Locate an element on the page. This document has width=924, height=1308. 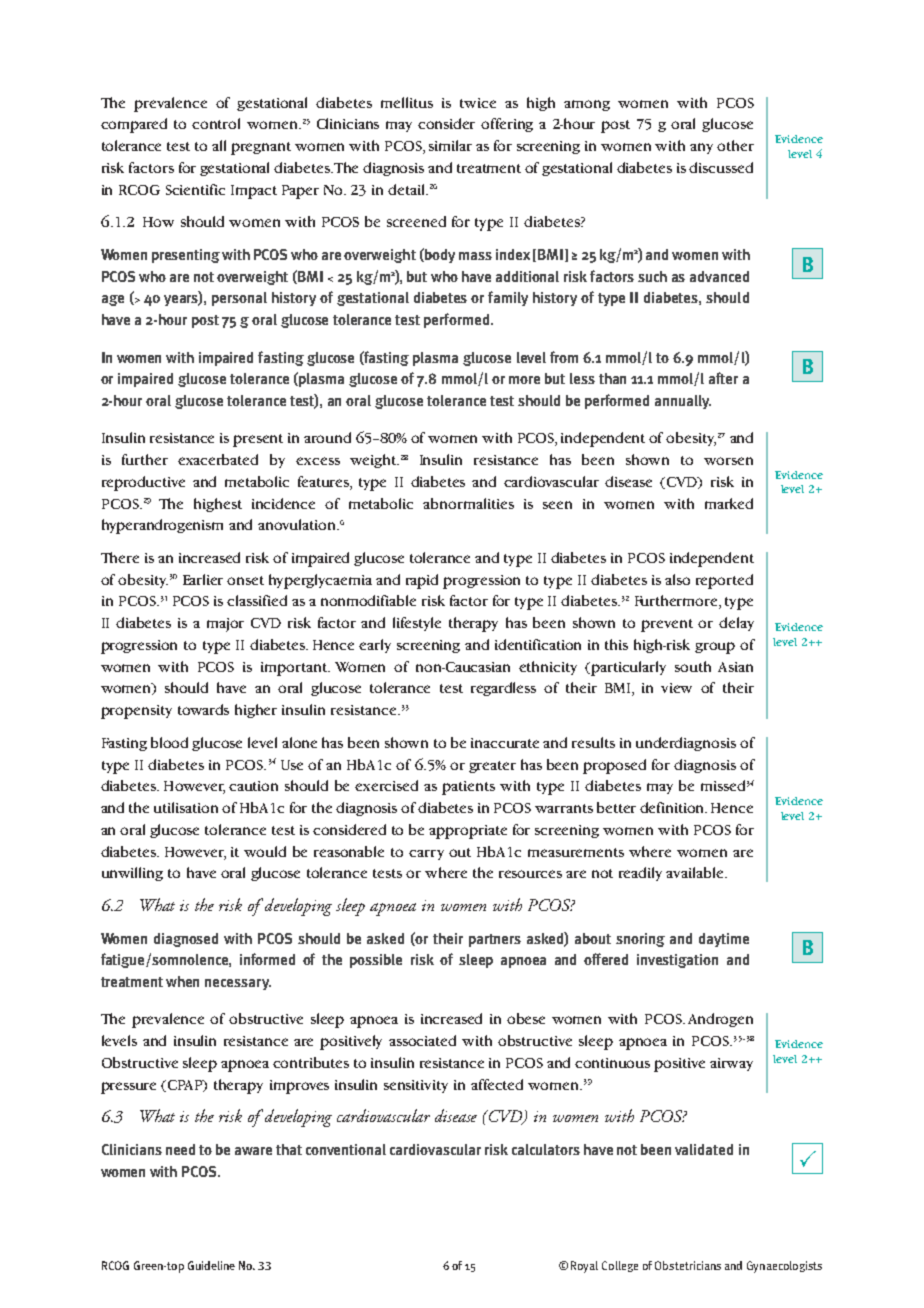
Scientific is located at coordinates (195, 189).
